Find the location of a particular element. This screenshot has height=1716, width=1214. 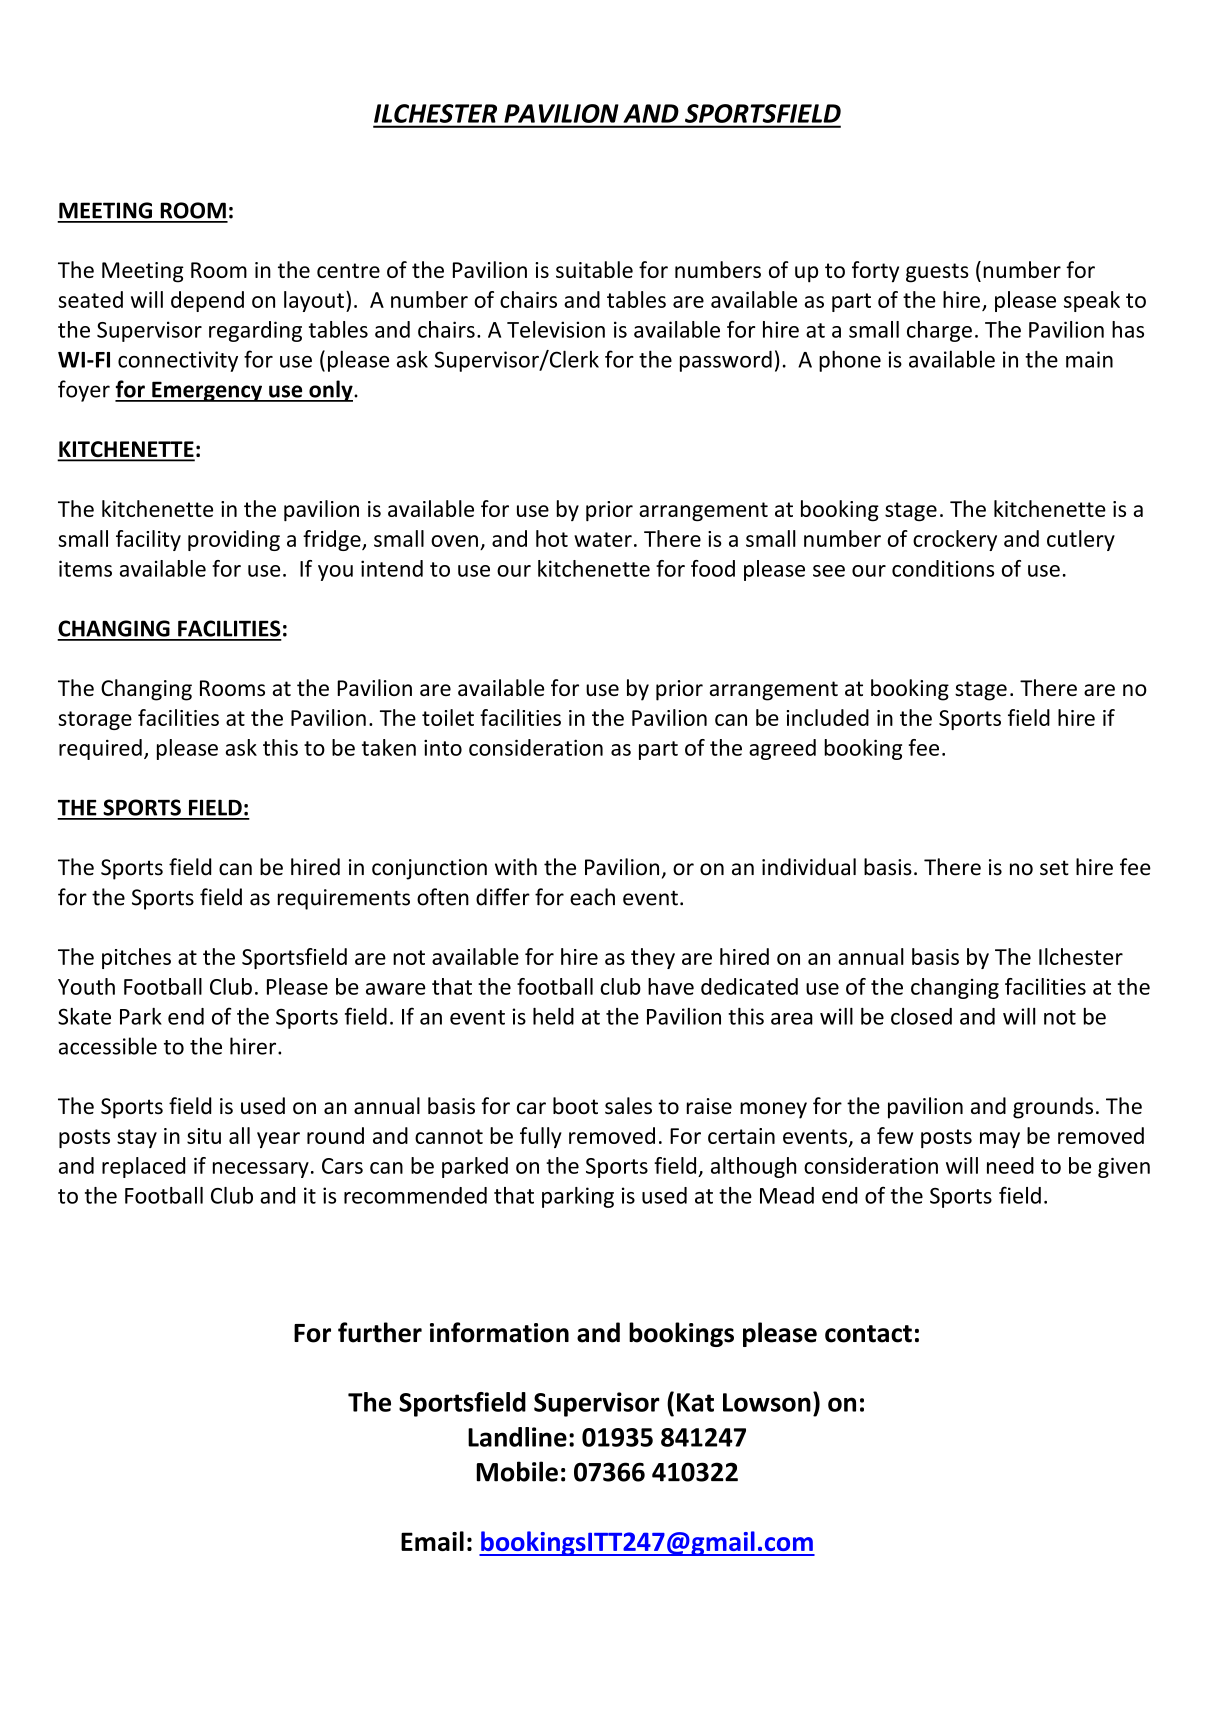

each is located at coordinates (592, 897).
